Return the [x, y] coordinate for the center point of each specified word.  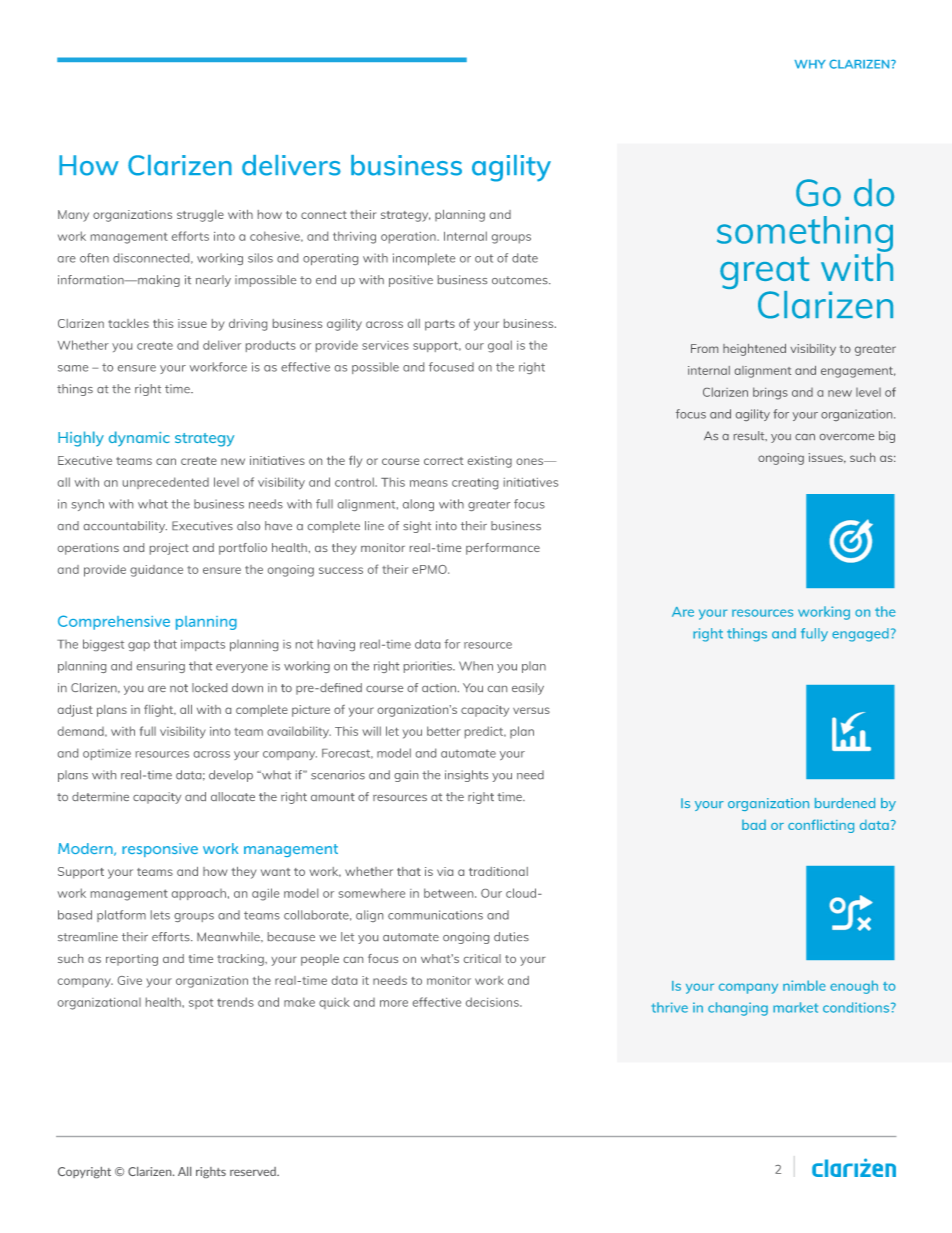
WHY [810, 64]
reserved [254, 1171]
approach [199, 894]
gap [139, 646]
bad [754, 825]
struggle [200, 216]
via [445, 871]
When [476, 666]
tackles [128, 323]
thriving [354, 237]
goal [500, 346]
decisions [493, 1002]
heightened [754, 350]
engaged [860, 635]
